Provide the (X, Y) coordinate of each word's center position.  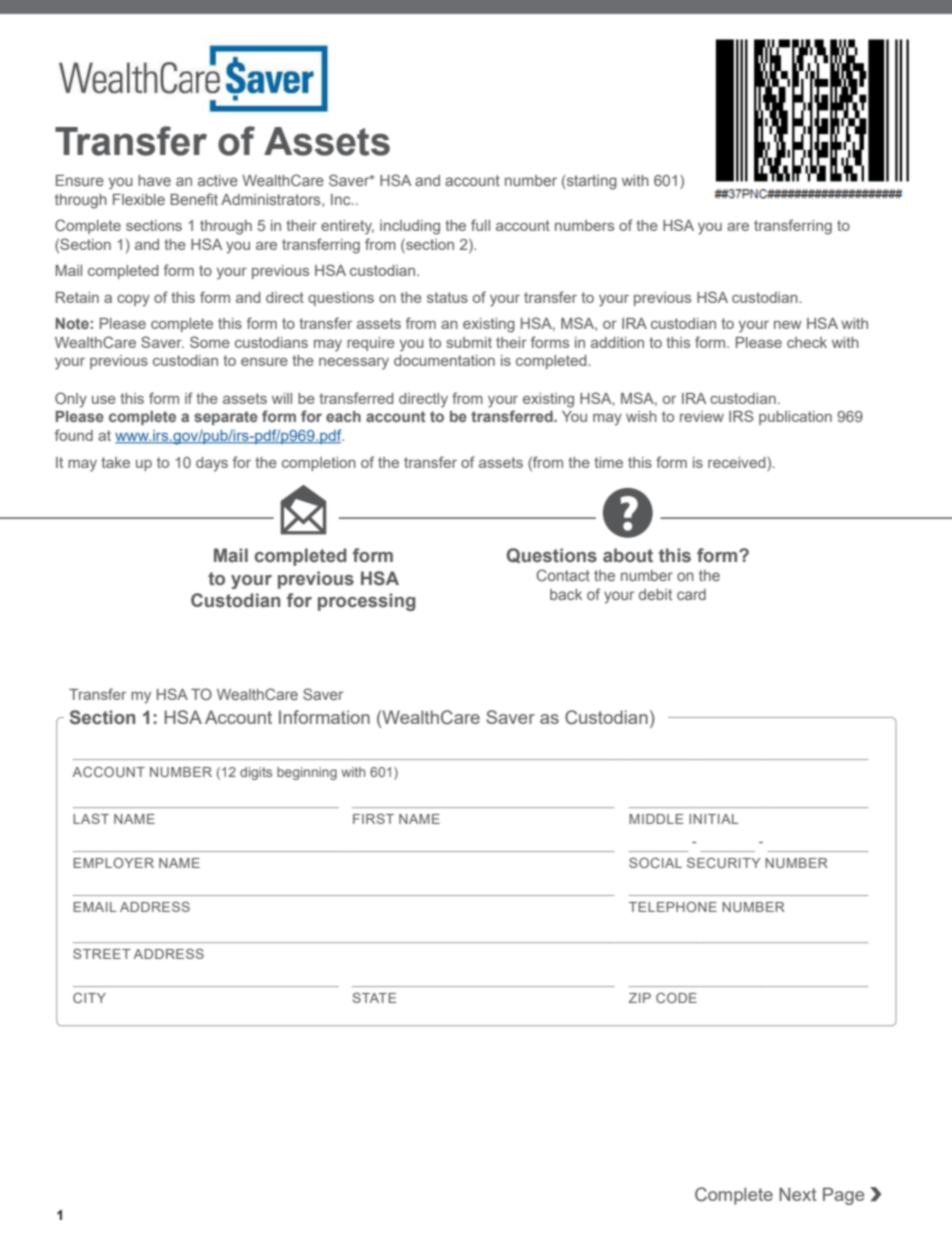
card (691, 594)
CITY (89, 998)
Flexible (139, 199)
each (343, 416)
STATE (374, 997)
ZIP (640, 998)
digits (256, 773)
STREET (102, 953)
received (738, 462)
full (480, 225)
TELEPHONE (673, 906)
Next (798, 1194)
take (115, 462)
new (788, 325)
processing (367, 602)
